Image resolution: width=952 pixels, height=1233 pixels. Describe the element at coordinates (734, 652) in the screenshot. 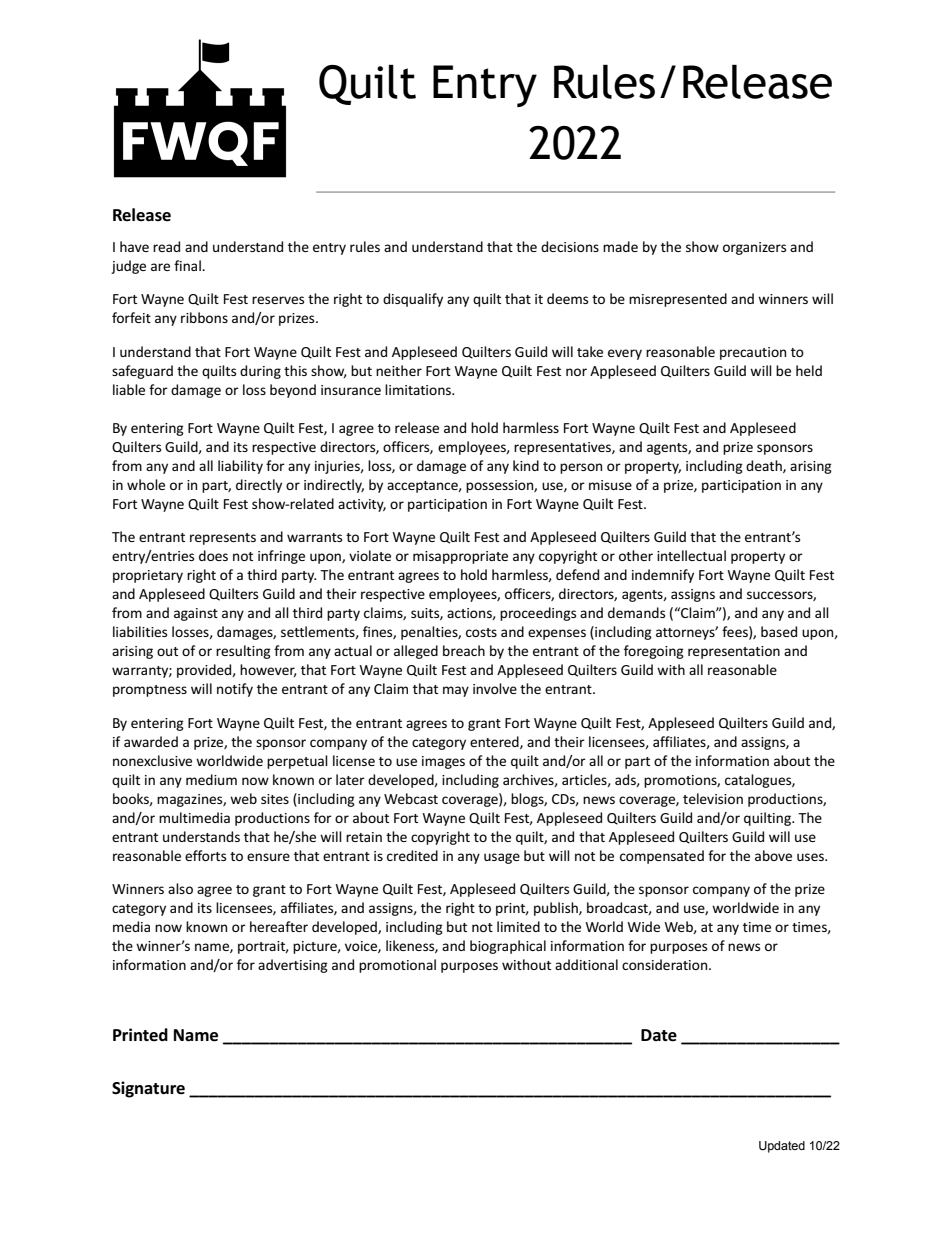

I see `representation` at that location.
